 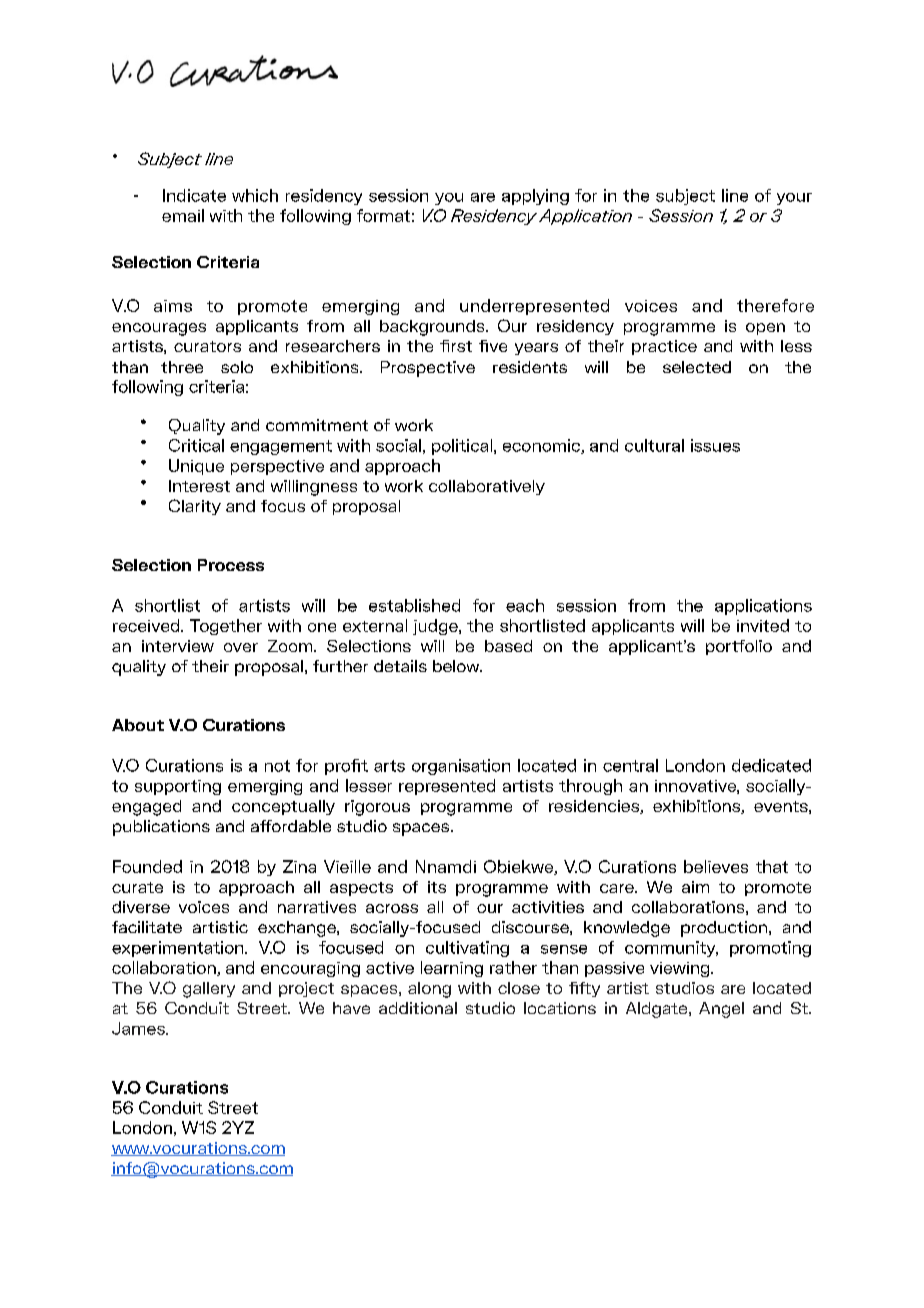 What do you see at coordinates (183, 215) in the document?
I see `email` at bounding box center [183, 215].
